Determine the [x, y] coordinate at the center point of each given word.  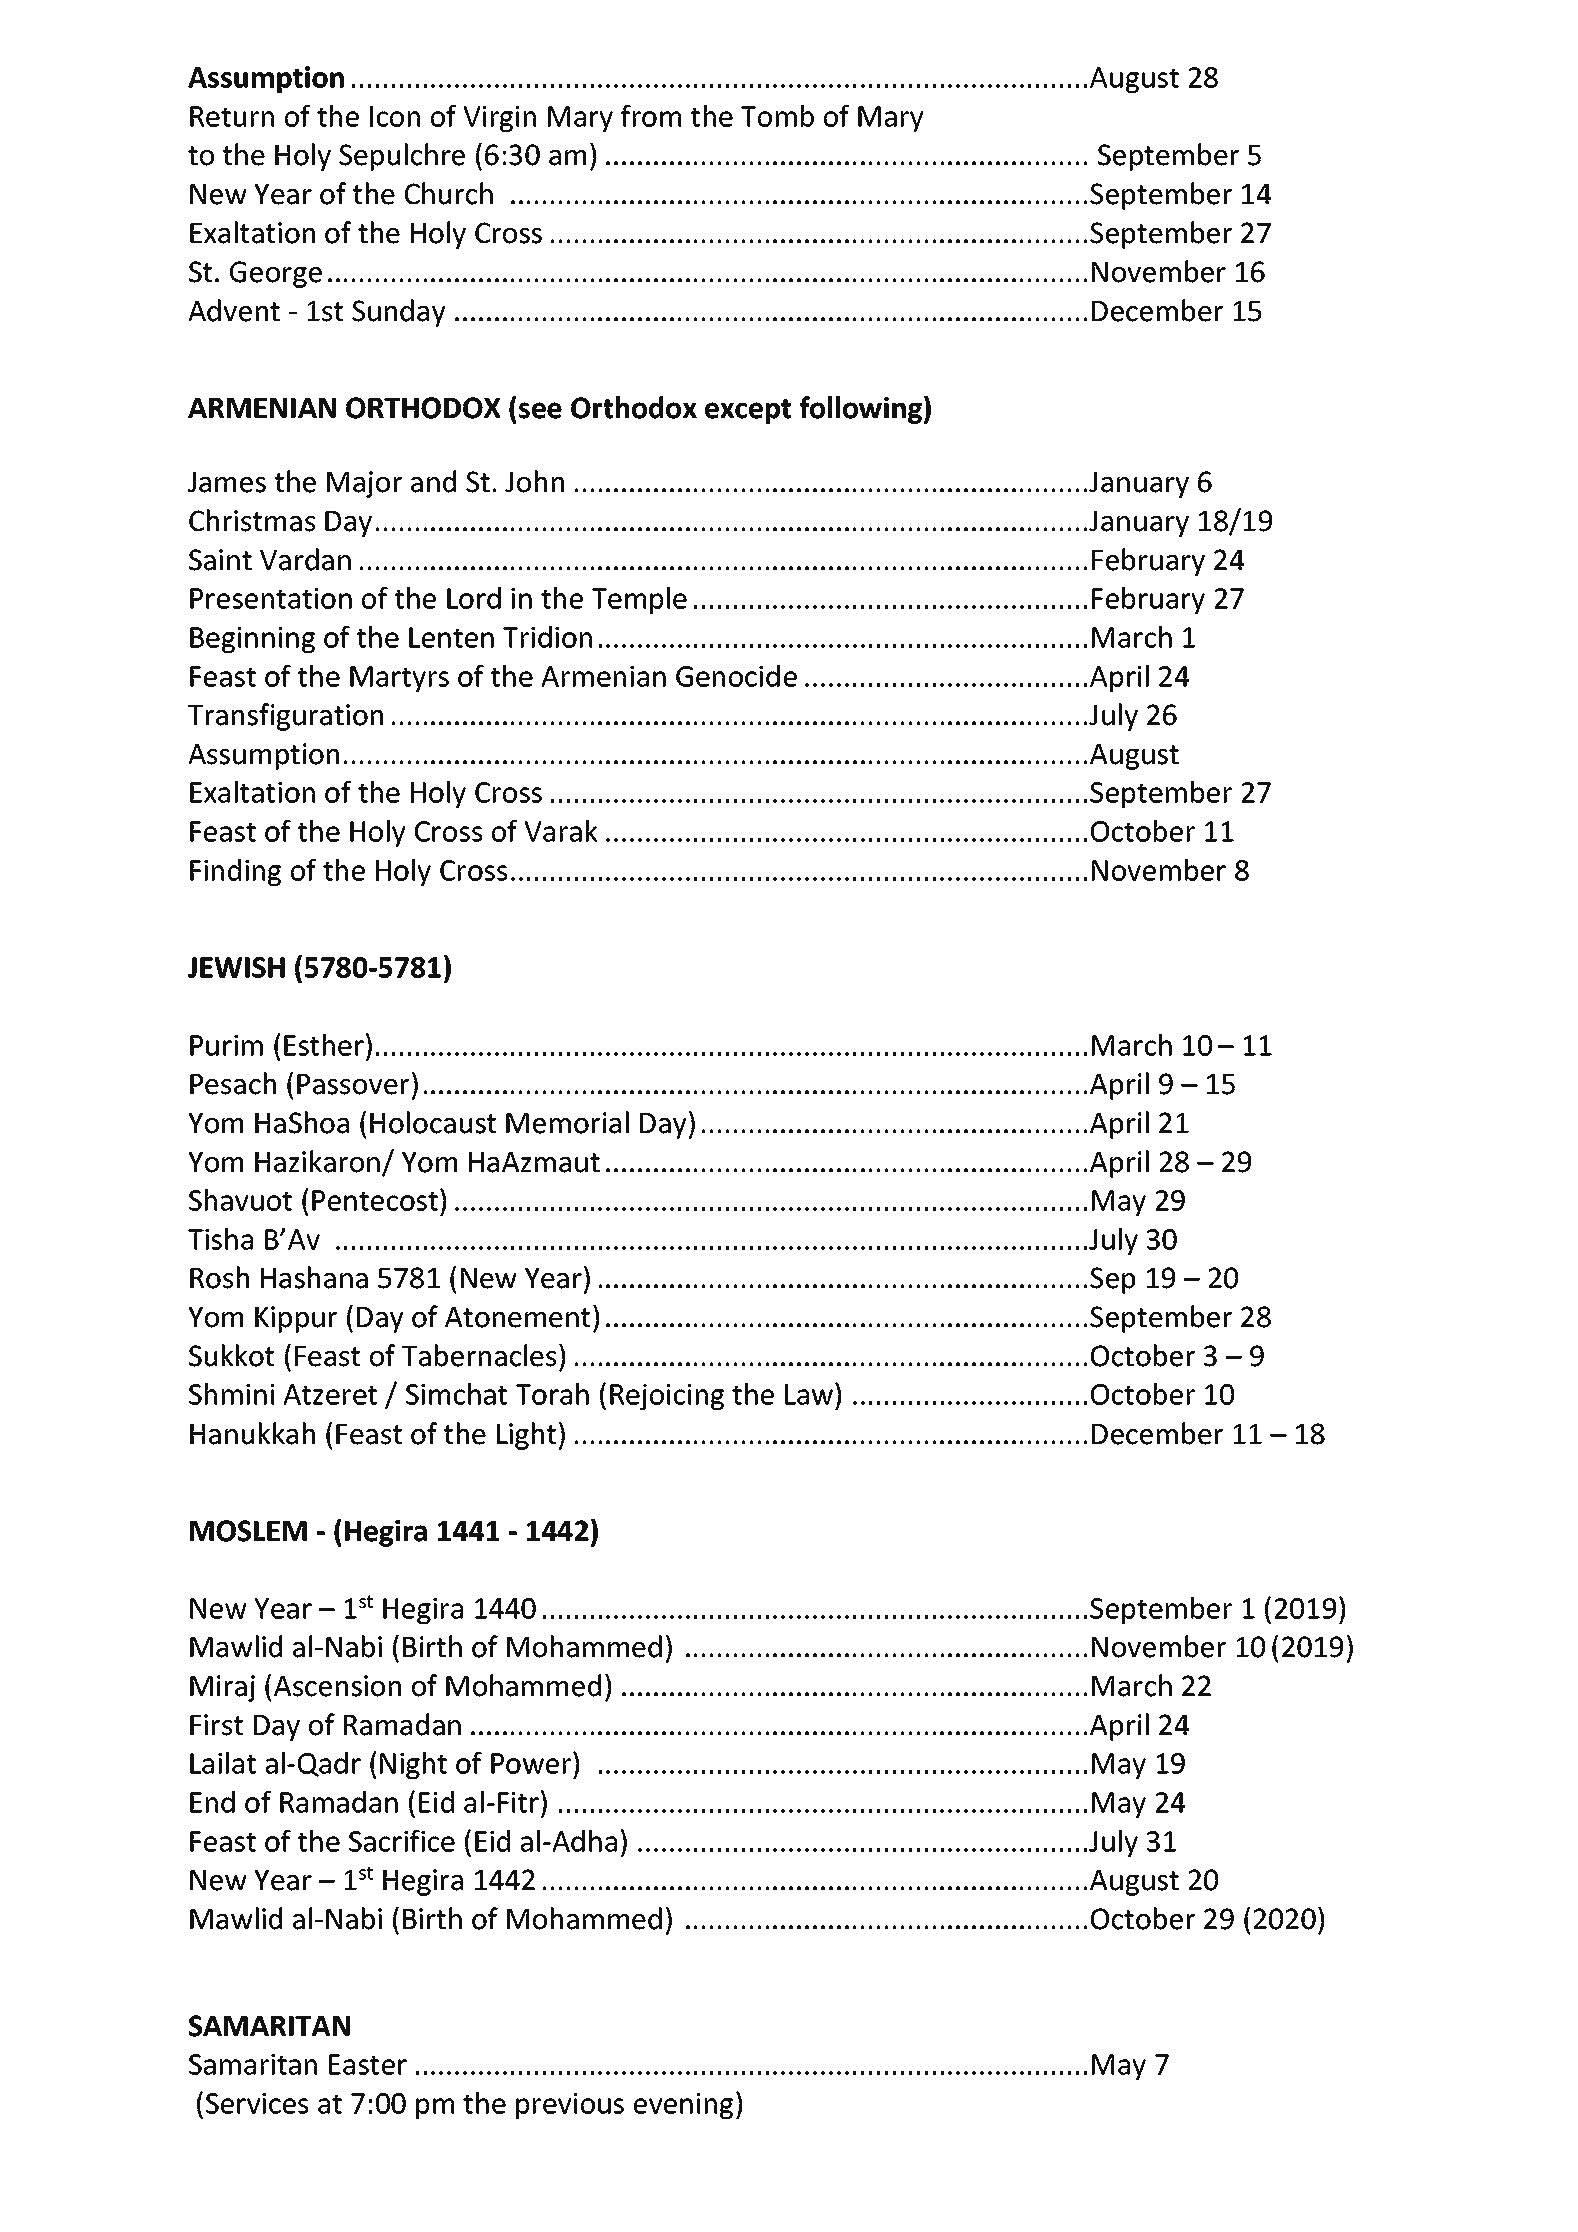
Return [232, 116]
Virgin [499, 119]
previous [570, 2106]
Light [526, 1436]
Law [809, 1394]
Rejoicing [667, 1397]
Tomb [777, 116]
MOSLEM [248, 1531]
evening [683, 2106]
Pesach [233, 1083]
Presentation [271, 598]
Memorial [567, 1122]
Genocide [736, 676]
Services [257, 2103]
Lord [474, 598]
